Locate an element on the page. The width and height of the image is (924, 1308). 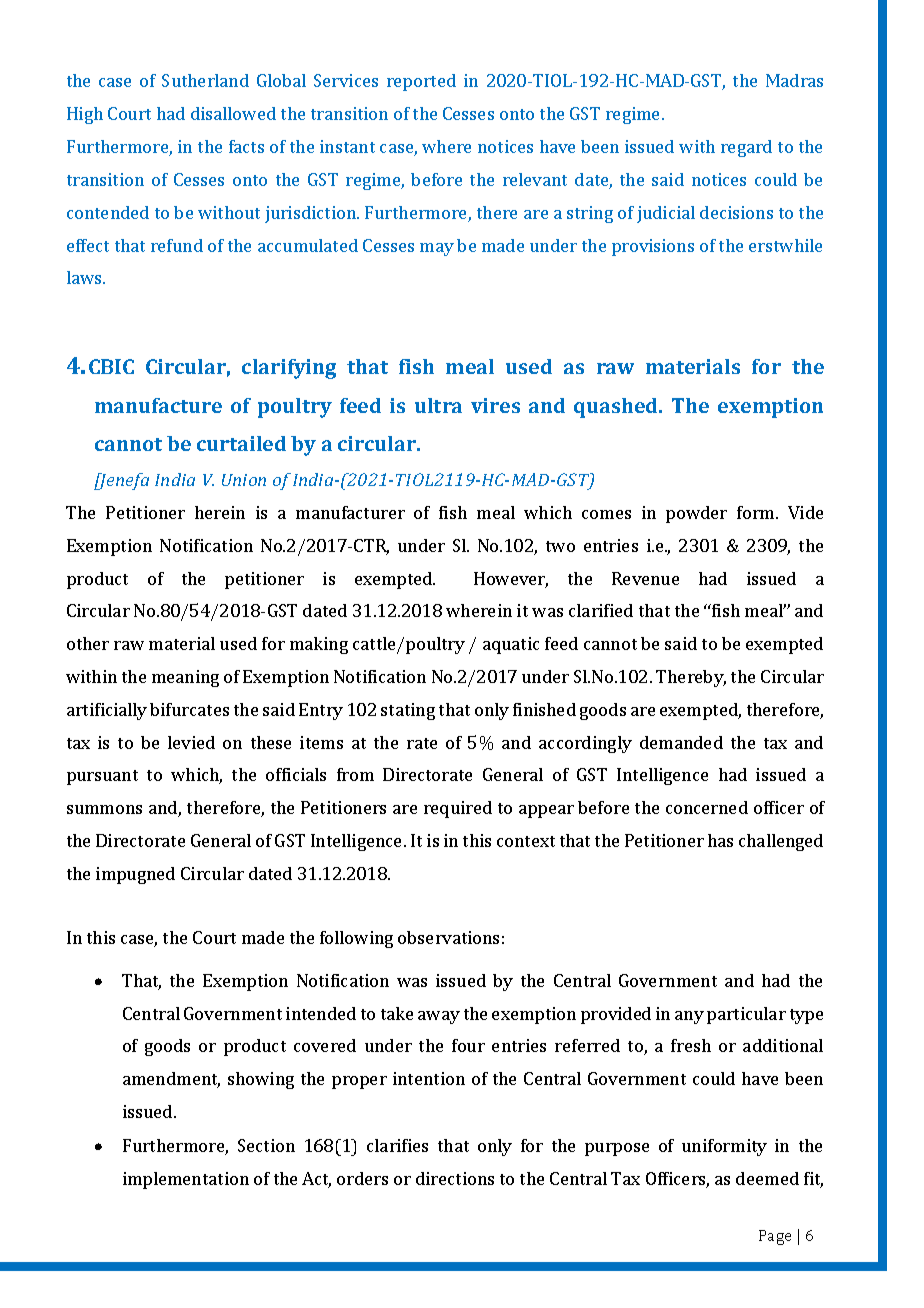
impugned is located at coordinates (135, 875).
